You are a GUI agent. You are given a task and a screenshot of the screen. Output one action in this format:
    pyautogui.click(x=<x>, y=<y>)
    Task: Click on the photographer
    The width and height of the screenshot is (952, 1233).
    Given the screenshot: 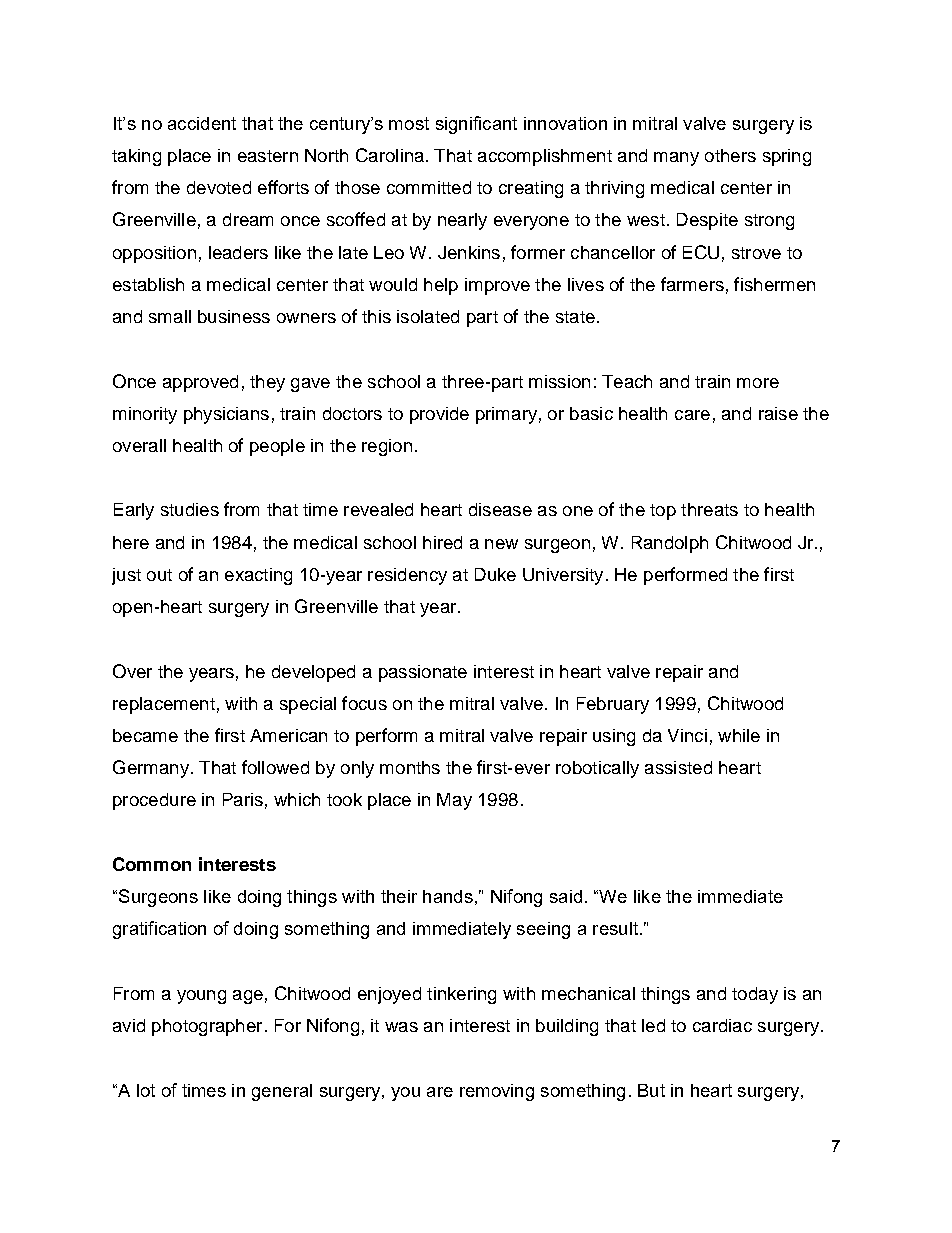 What is the action you would take?
    pyautogui.click(x=207, y=1027)
